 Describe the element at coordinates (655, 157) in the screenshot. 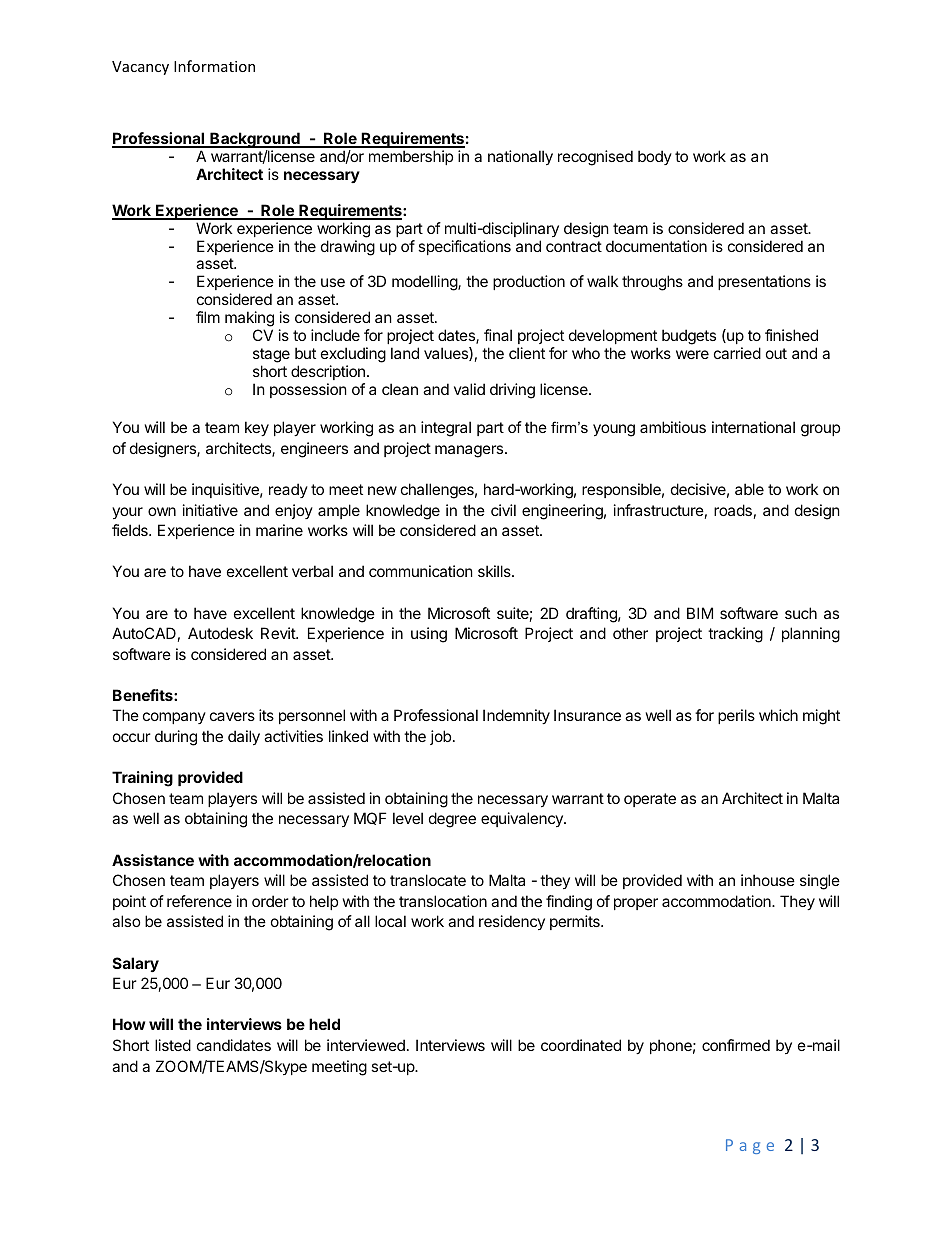

I see `body` at that location.
